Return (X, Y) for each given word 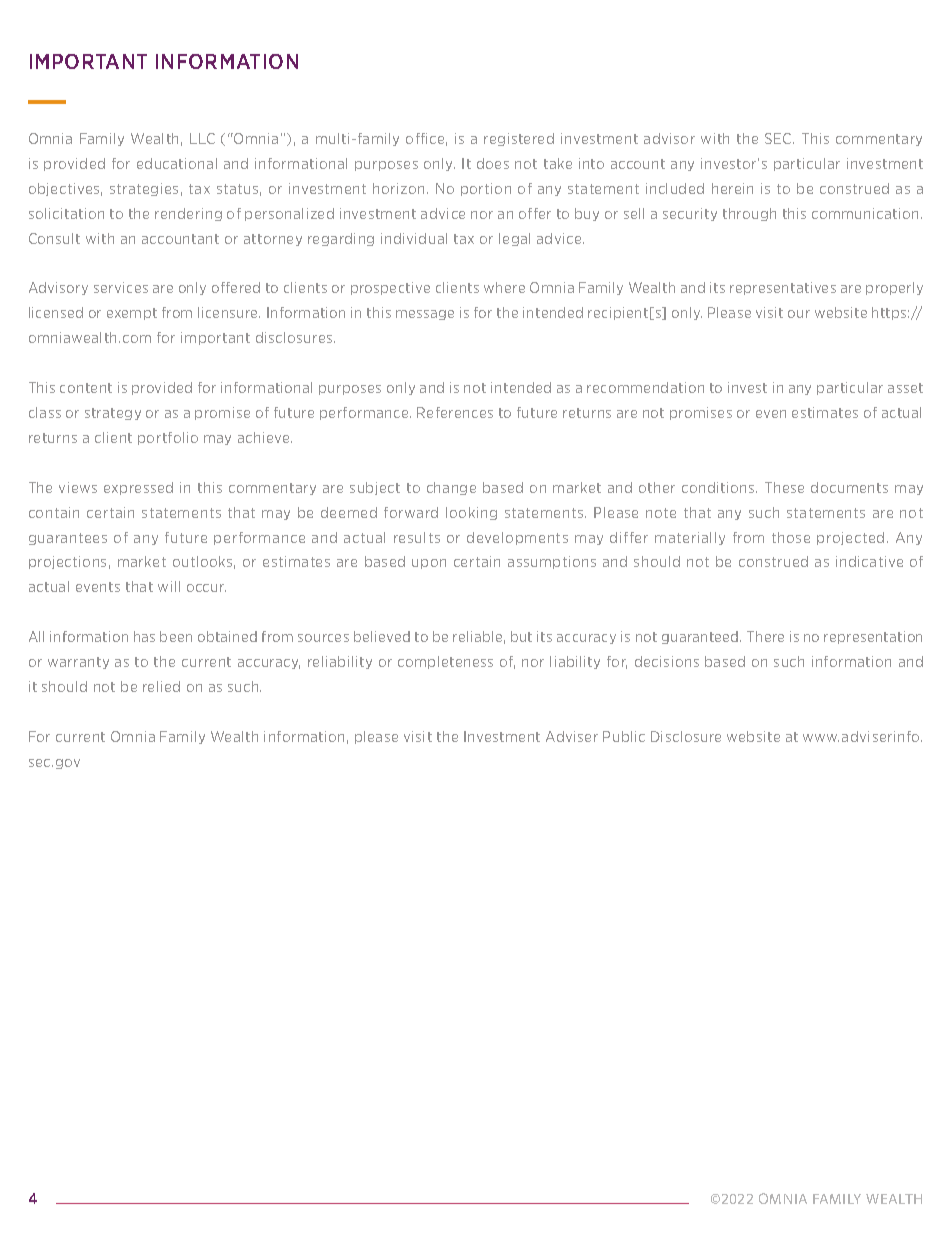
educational (177, 163)
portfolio (168, 438)
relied (161, 686)
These (784, 487)
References (455, 412)
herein (732, 188)
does (493, 163)
